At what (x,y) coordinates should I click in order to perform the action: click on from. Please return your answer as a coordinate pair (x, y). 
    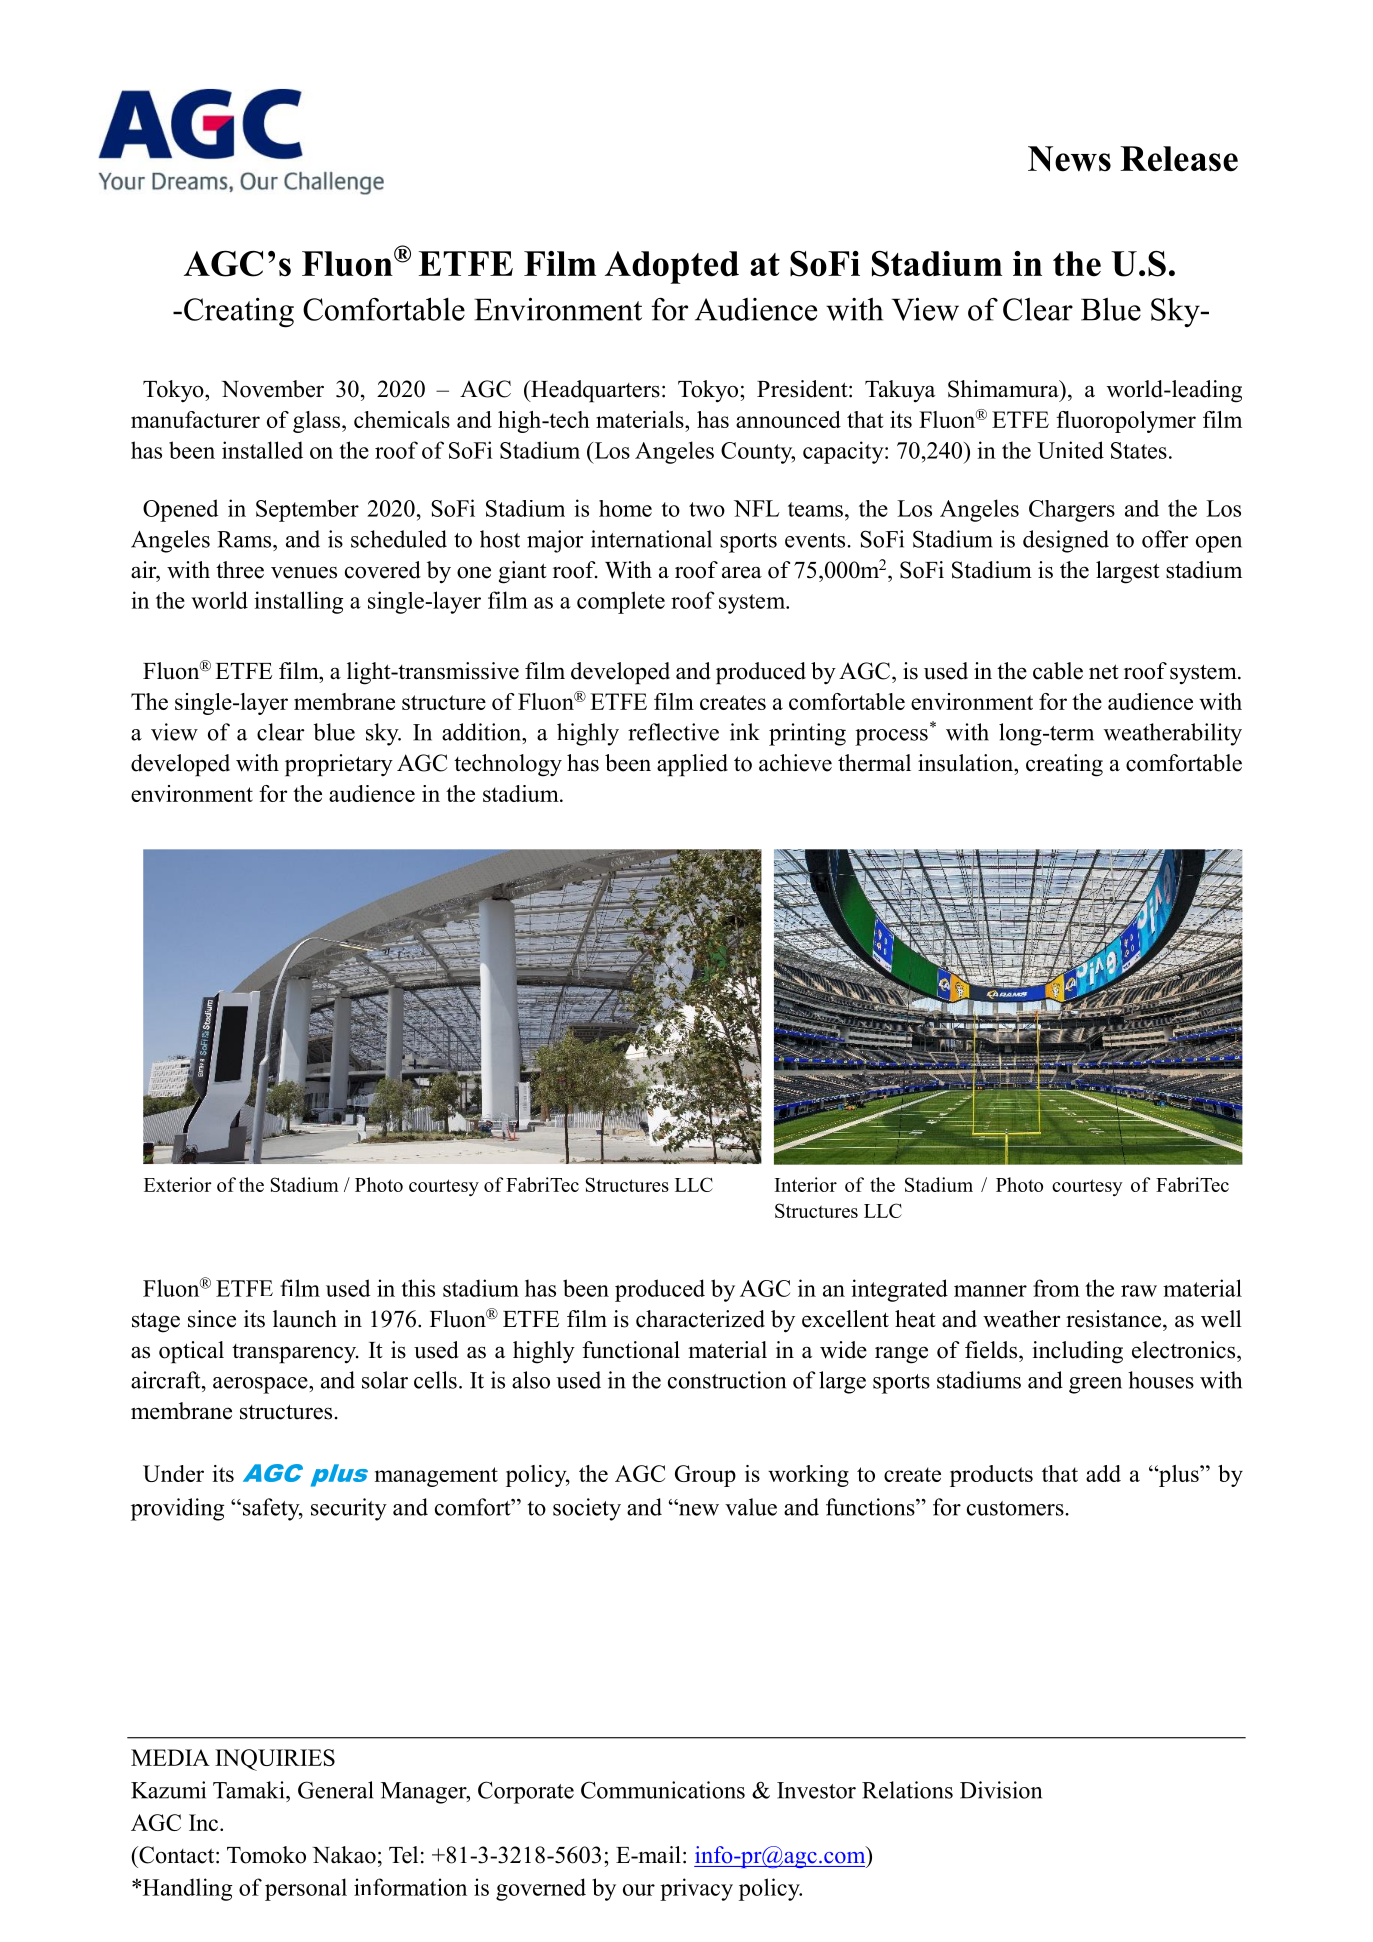
    Looking at the image, I should click on (1056, 1288).
